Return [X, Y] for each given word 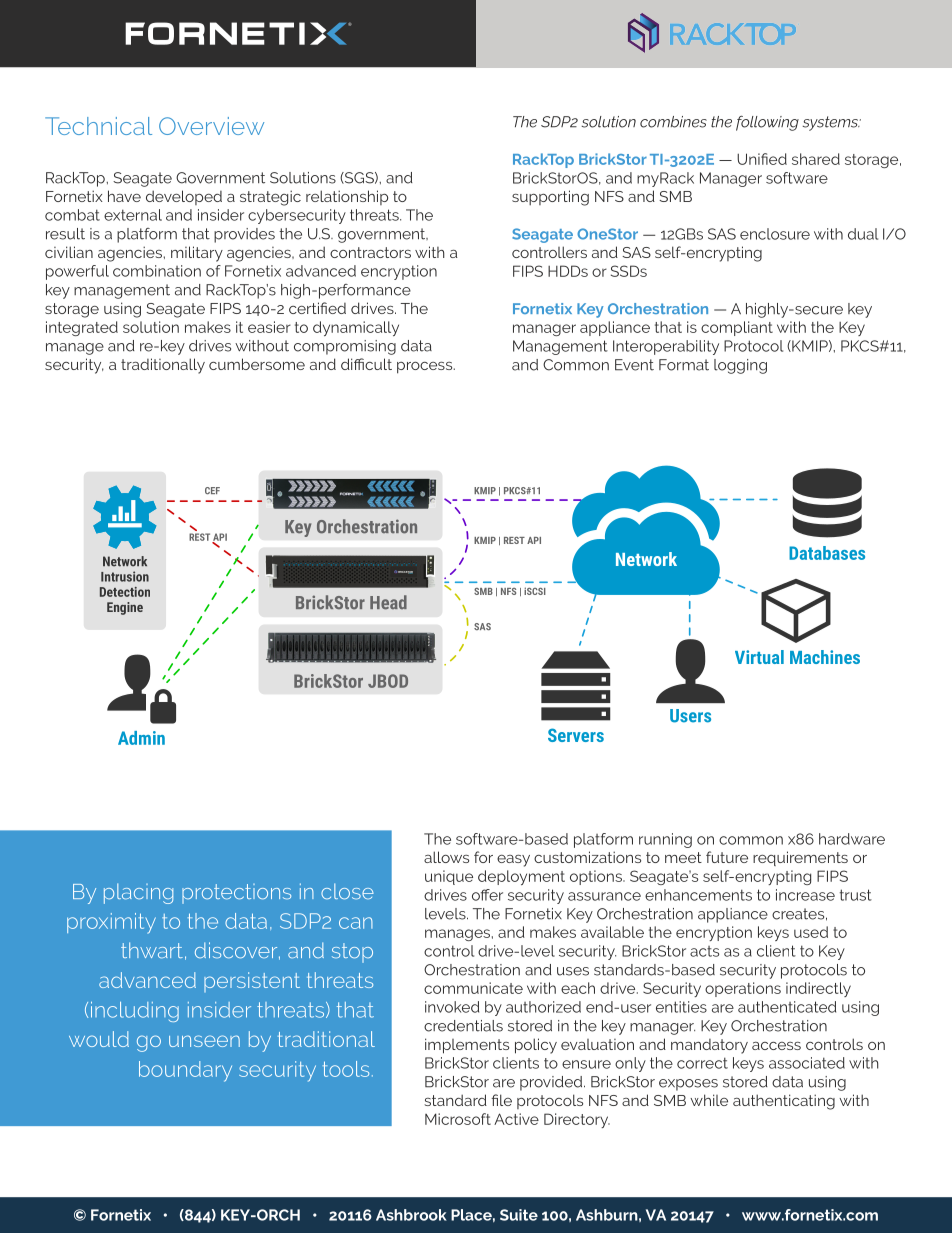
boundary [185, 1071]
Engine [125, 608]
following [767, 123]
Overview [211, 126]
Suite [519, 1215]
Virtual [759, 657]
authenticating [784, 1102]
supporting [550, 198]
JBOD [388, 681]
